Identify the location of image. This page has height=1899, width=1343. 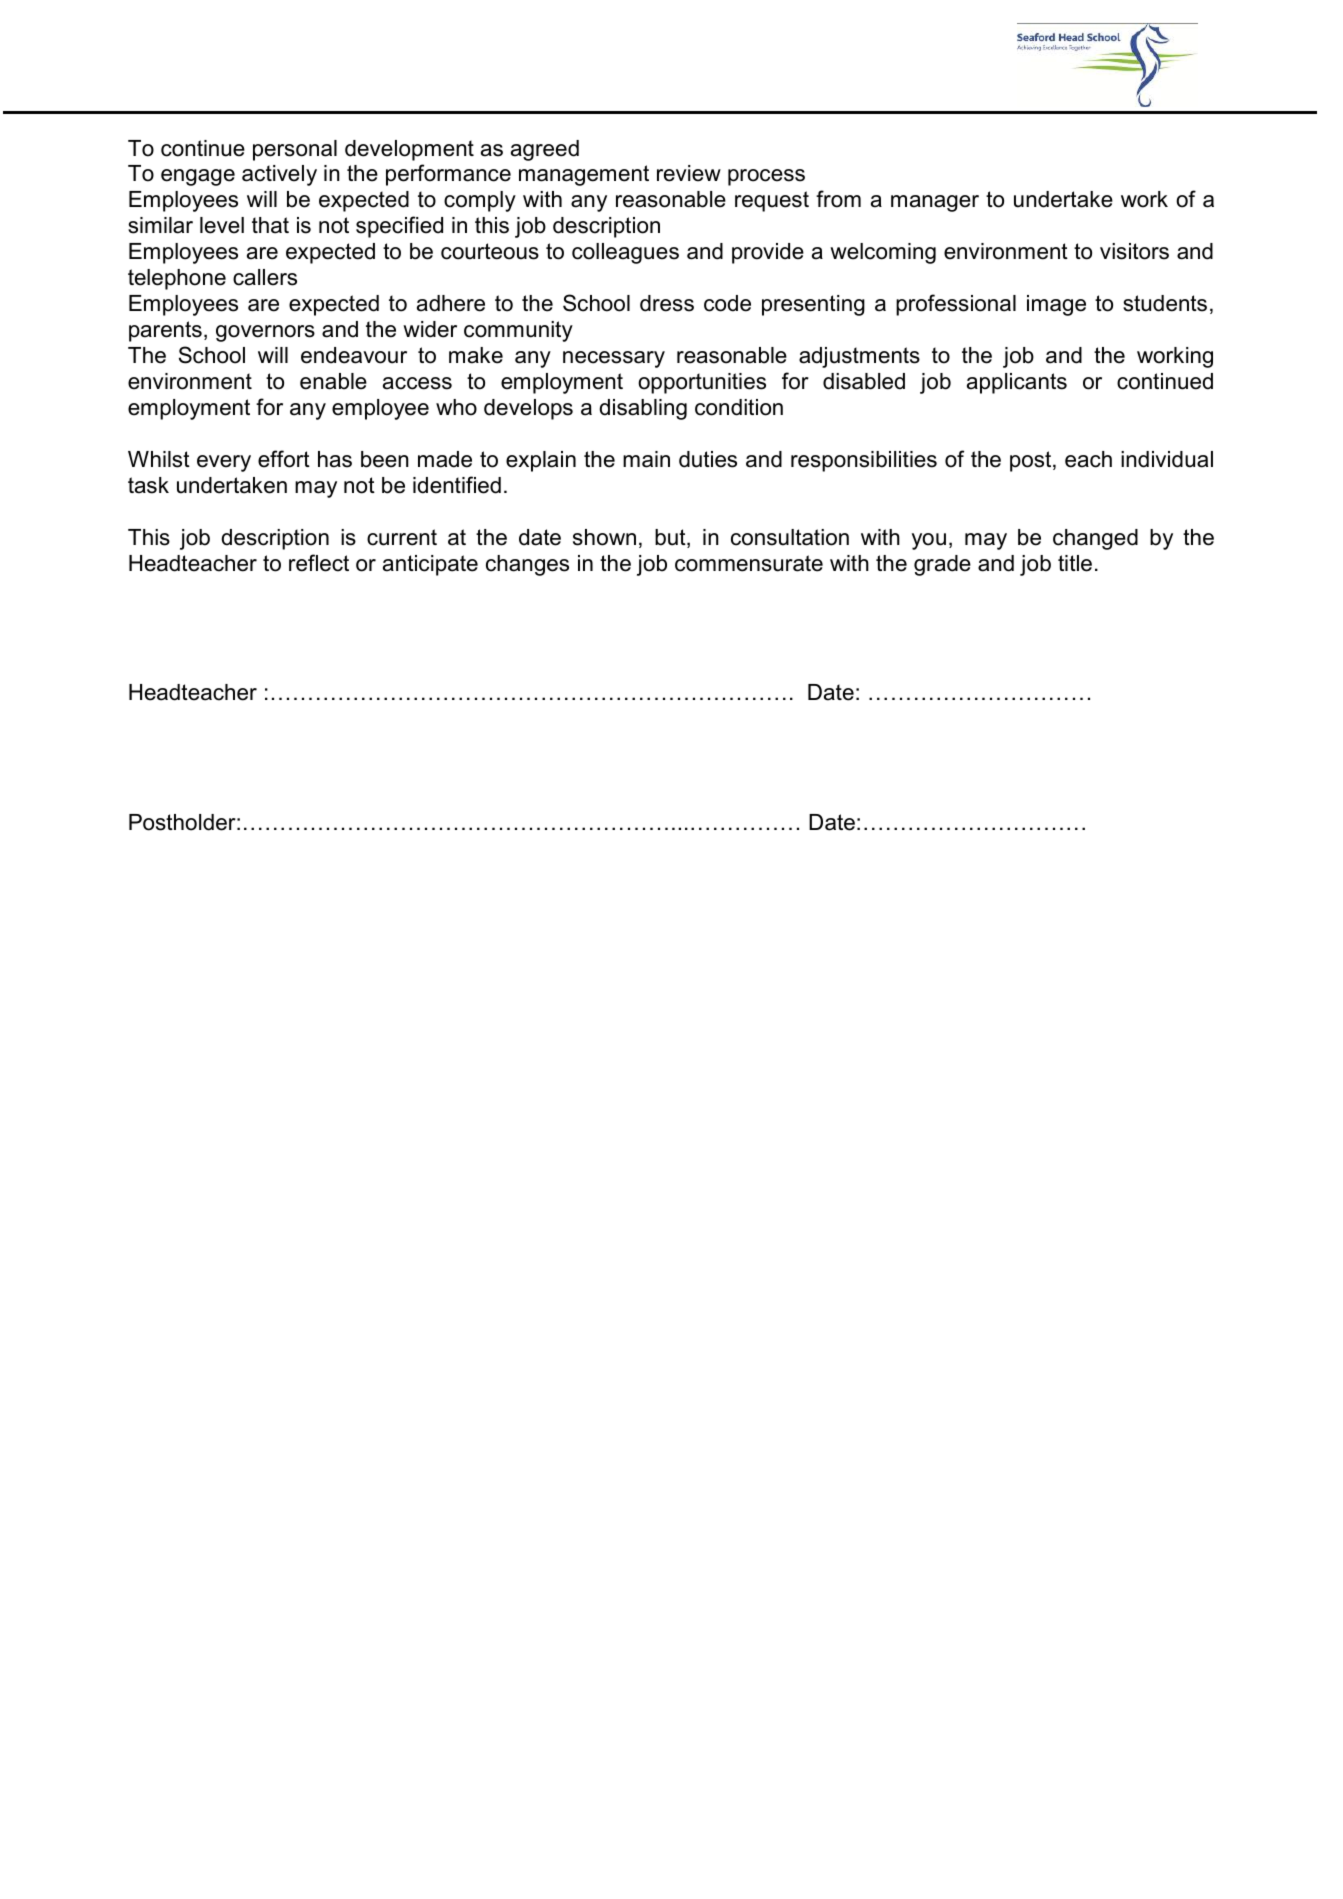
(1056, 305).
